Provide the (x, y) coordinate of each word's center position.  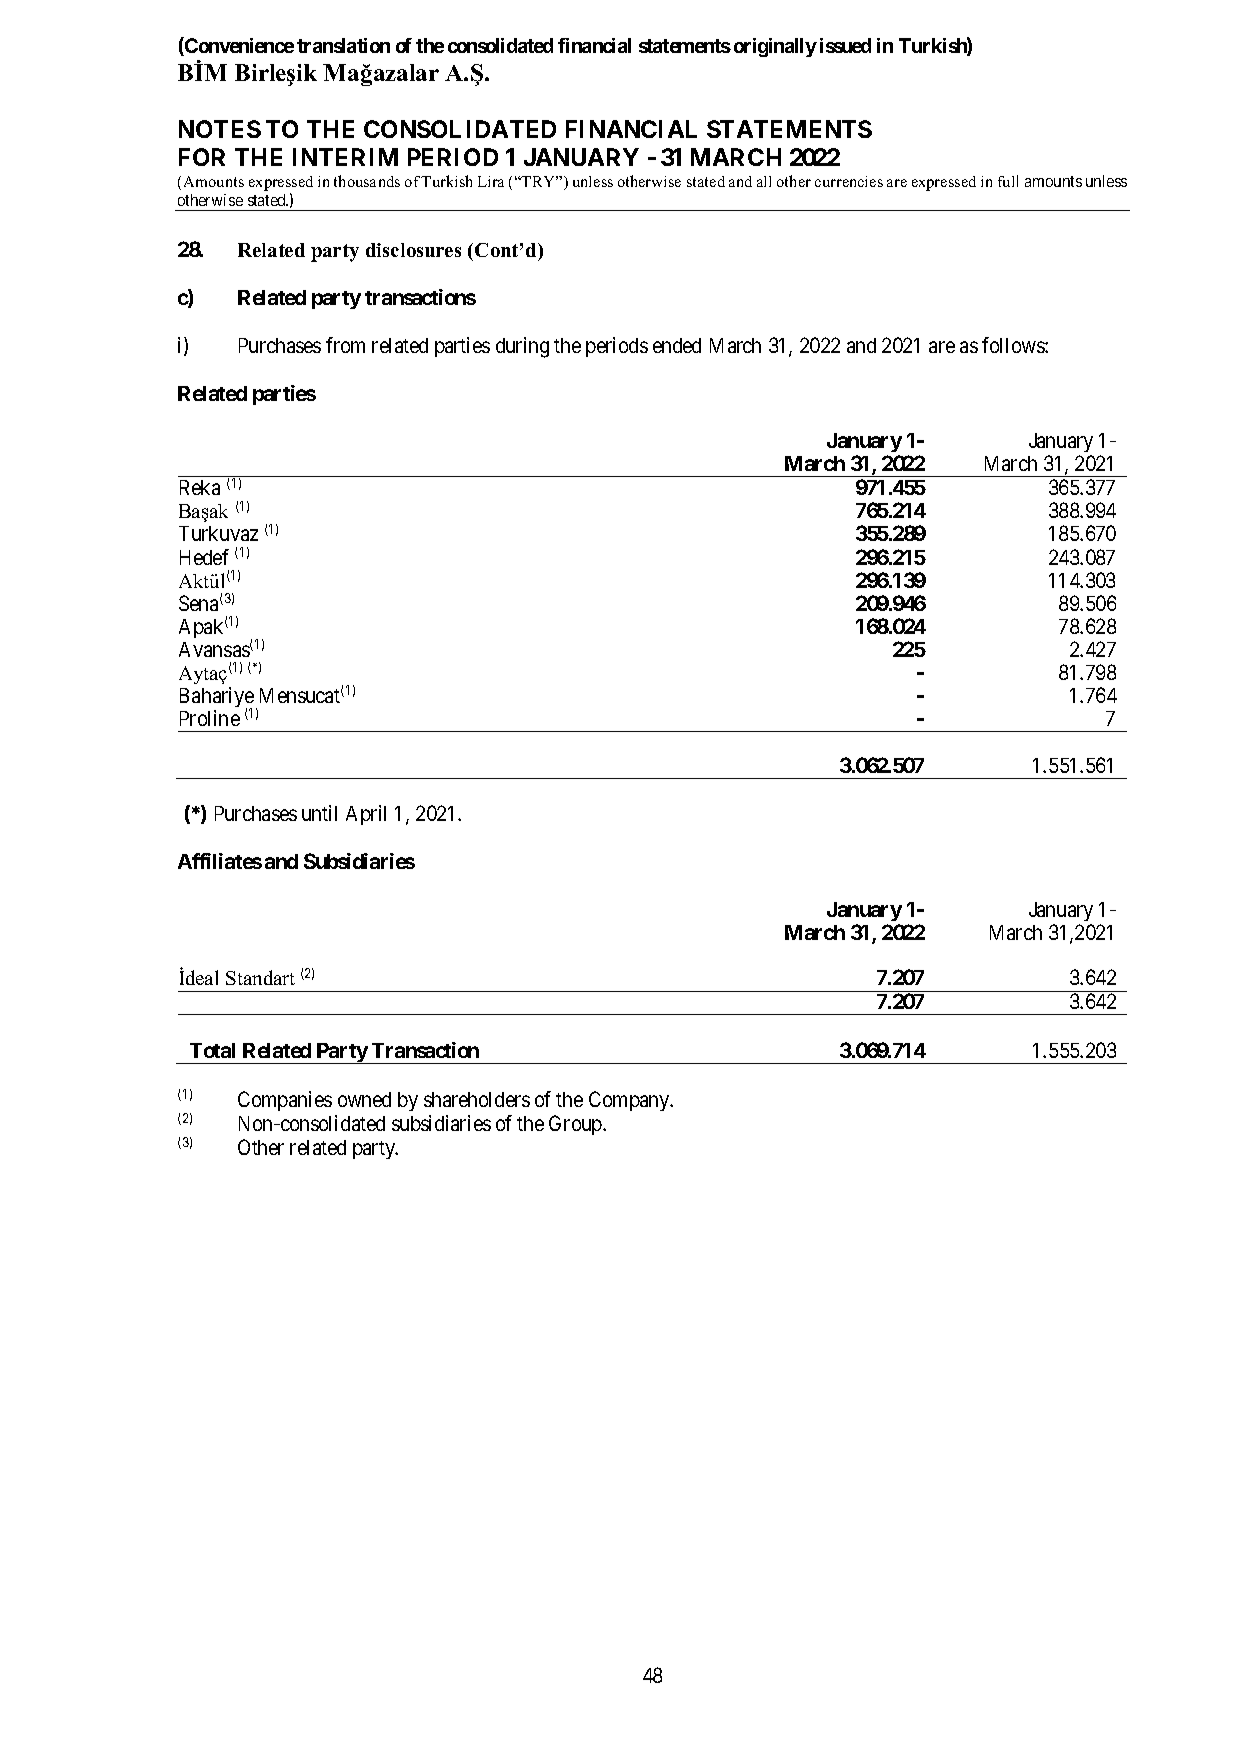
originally (775, 47)
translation (343, 45)
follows (1014, 345)
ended (677, 345)
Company (630, 1101)
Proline (210, 718)
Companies (285, 1101)
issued (845, 45)
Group (576, 1125)
